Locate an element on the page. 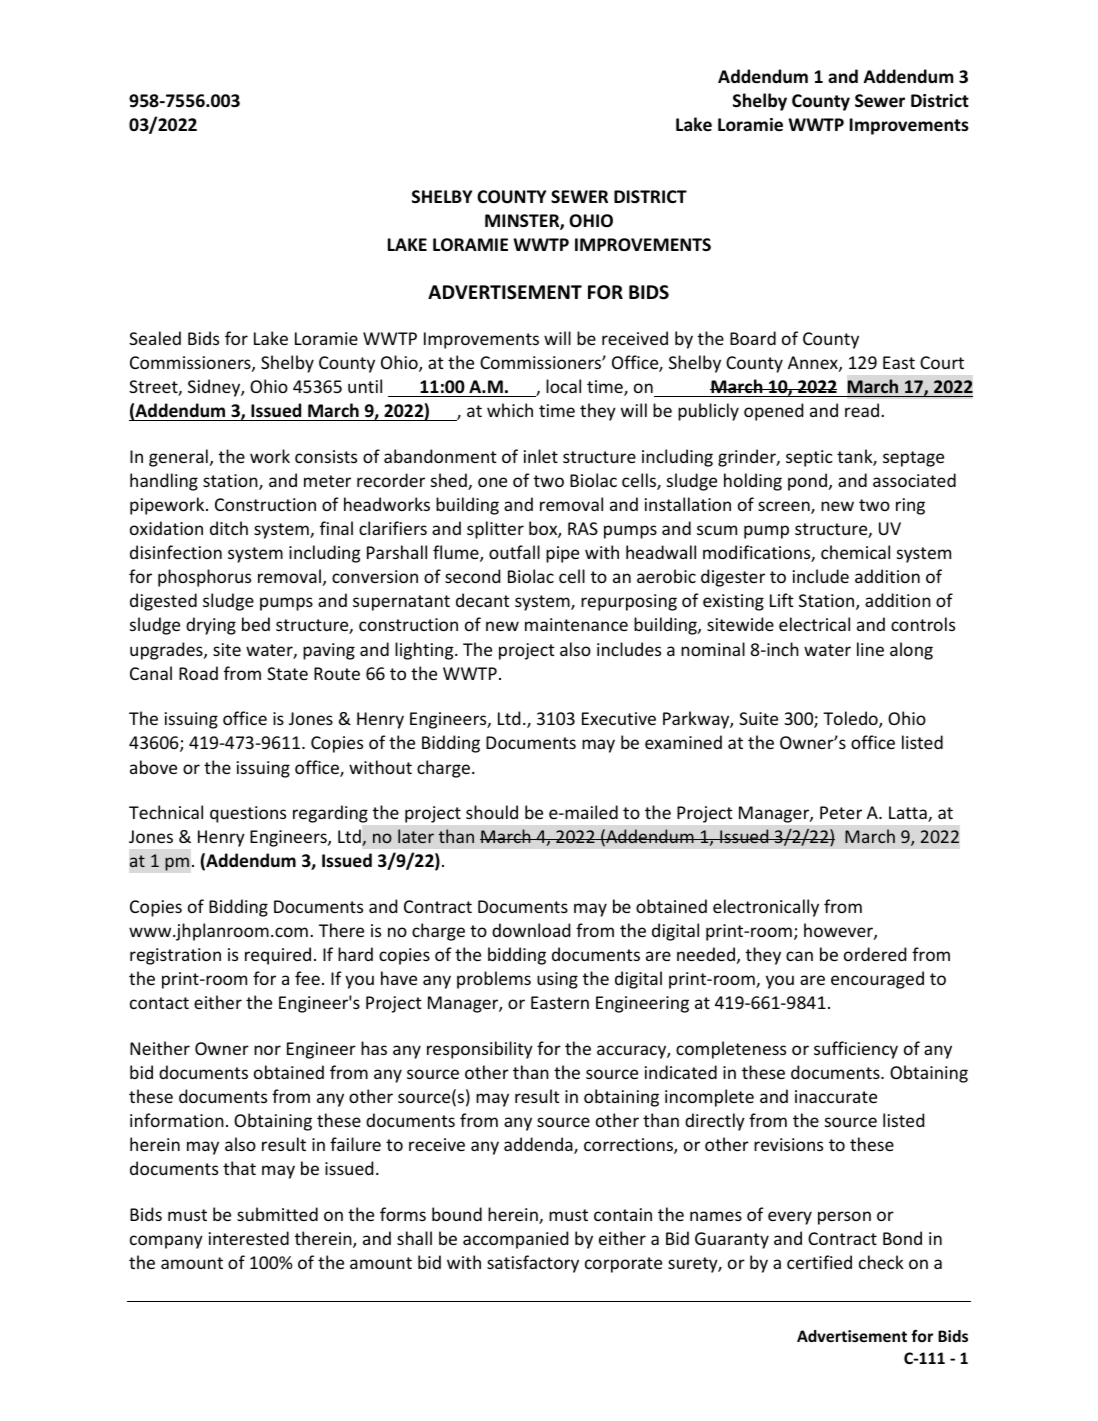 This image has height=1421, width=1098. should is located at coordinates (492, 812).
